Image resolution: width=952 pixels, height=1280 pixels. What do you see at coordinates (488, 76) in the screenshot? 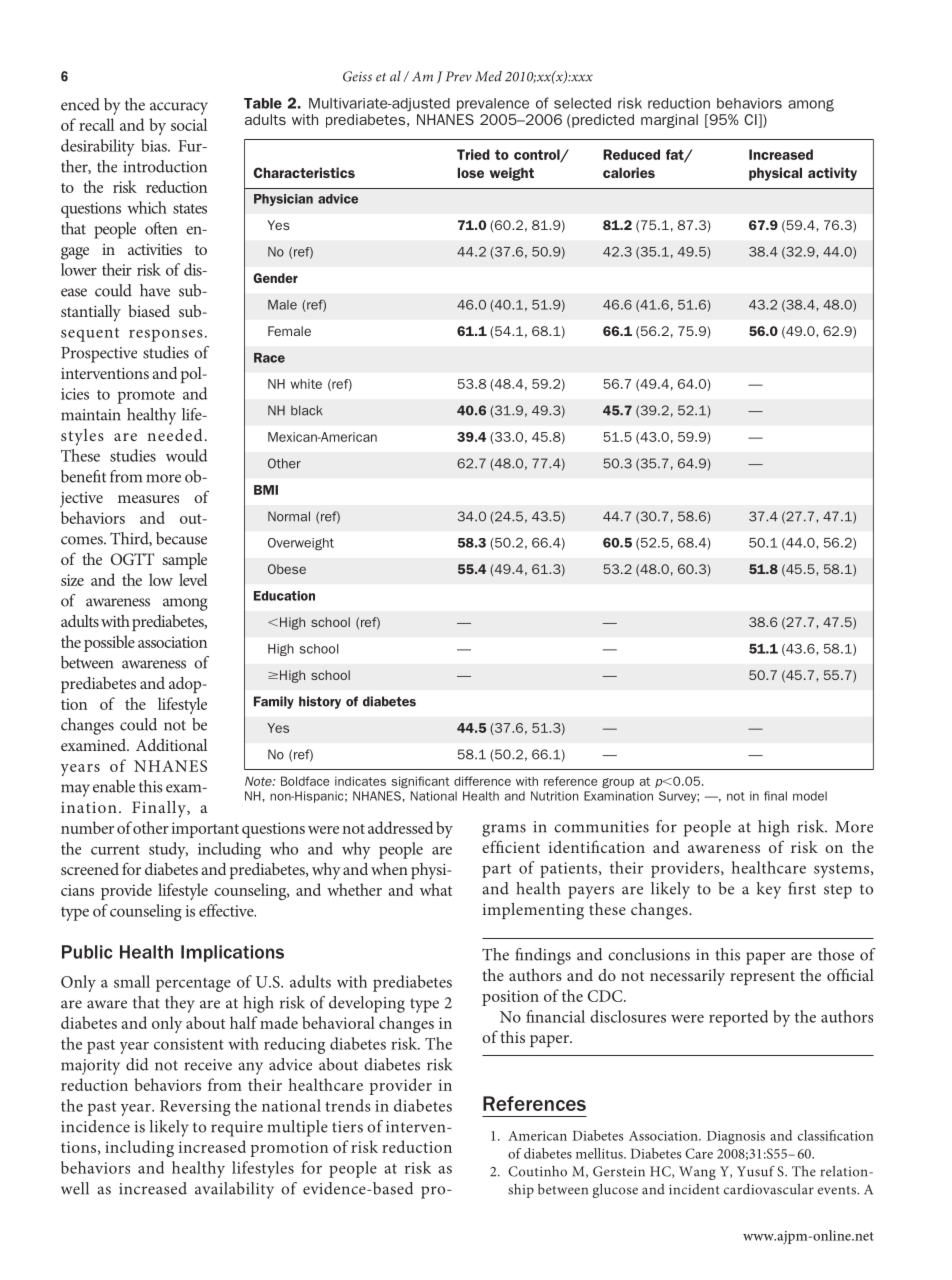
I see `Med` at bounding box center [488, 76].
